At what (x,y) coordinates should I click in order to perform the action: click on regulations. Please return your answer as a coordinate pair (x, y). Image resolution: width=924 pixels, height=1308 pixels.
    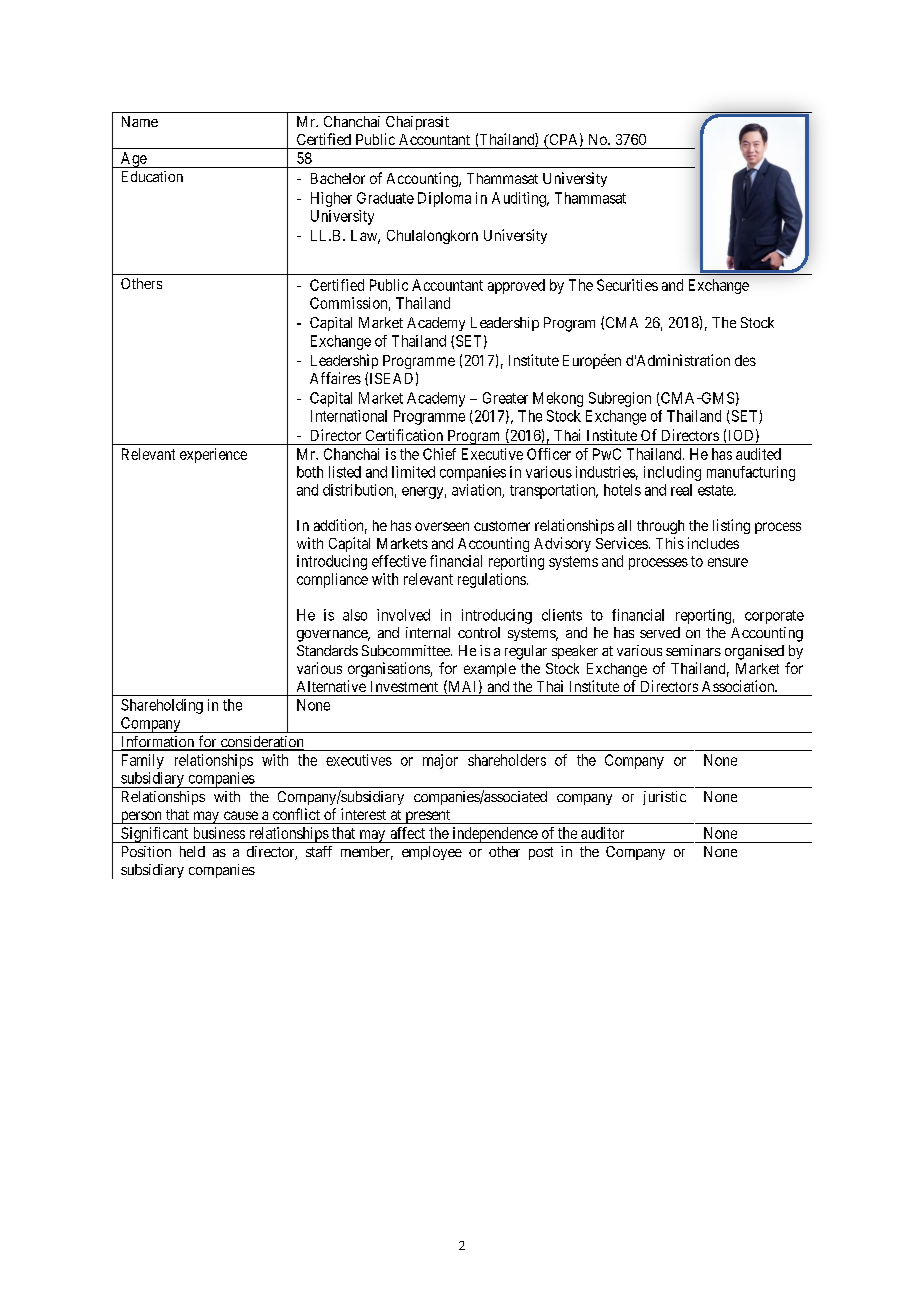
    Looking at the image, I should click on (492, 580).
